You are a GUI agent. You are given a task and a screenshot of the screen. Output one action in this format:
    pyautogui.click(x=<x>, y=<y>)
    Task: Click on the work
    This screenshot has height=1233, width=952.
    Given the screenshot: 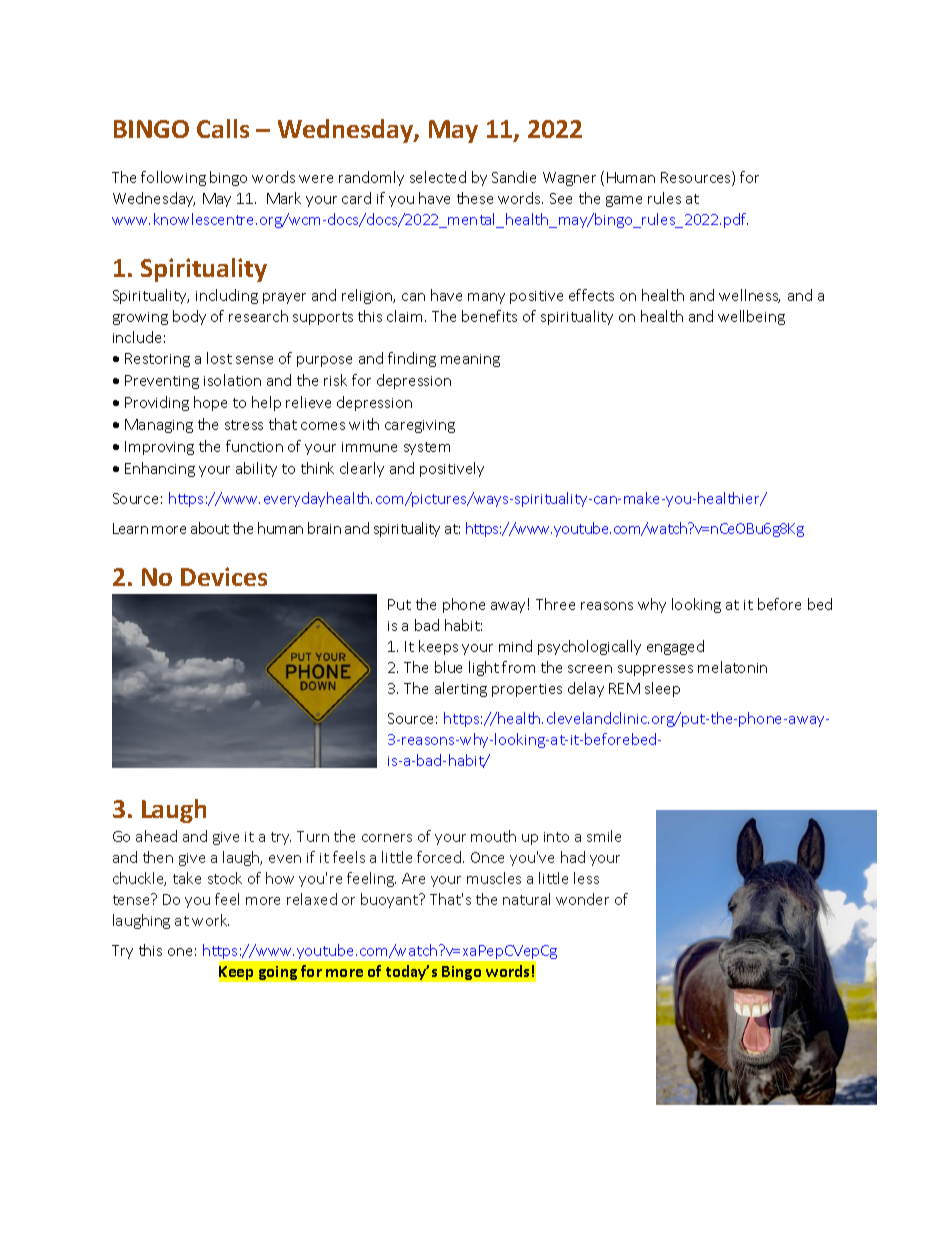 What is the action you would take?
    pyautogui.click(x=210, y=920)
